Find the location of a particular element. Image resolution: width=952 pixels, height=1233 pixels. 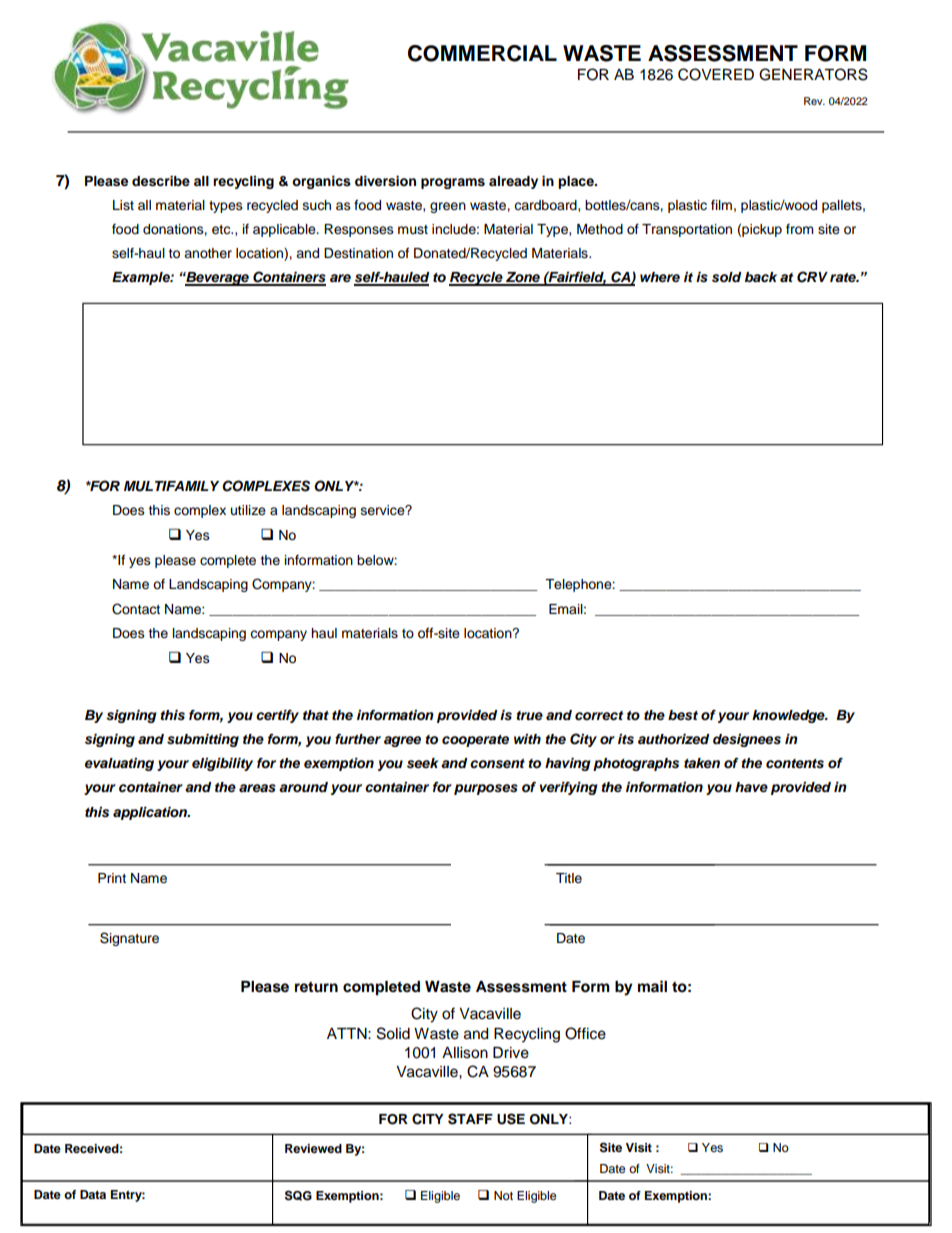

true is located at coordinates (529, 715).
